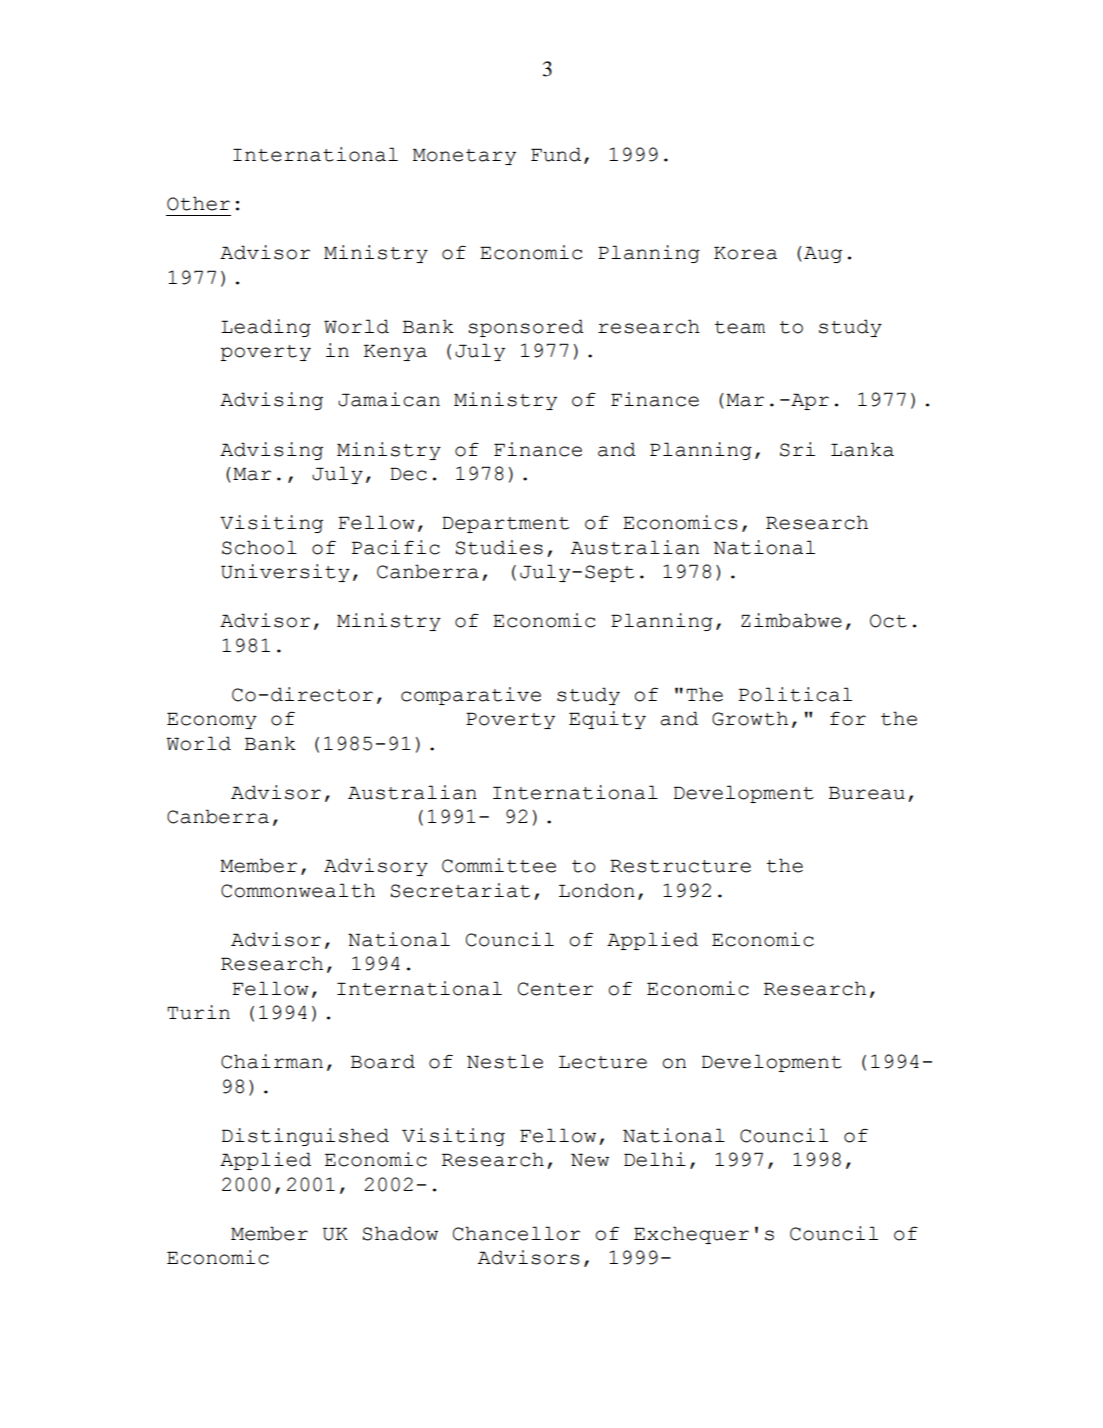 The height and width of the image is (1428, 1103). What do you see at coordinates (745, 253) in the image?
I see `Korea` at bounding box center [745, 253].
